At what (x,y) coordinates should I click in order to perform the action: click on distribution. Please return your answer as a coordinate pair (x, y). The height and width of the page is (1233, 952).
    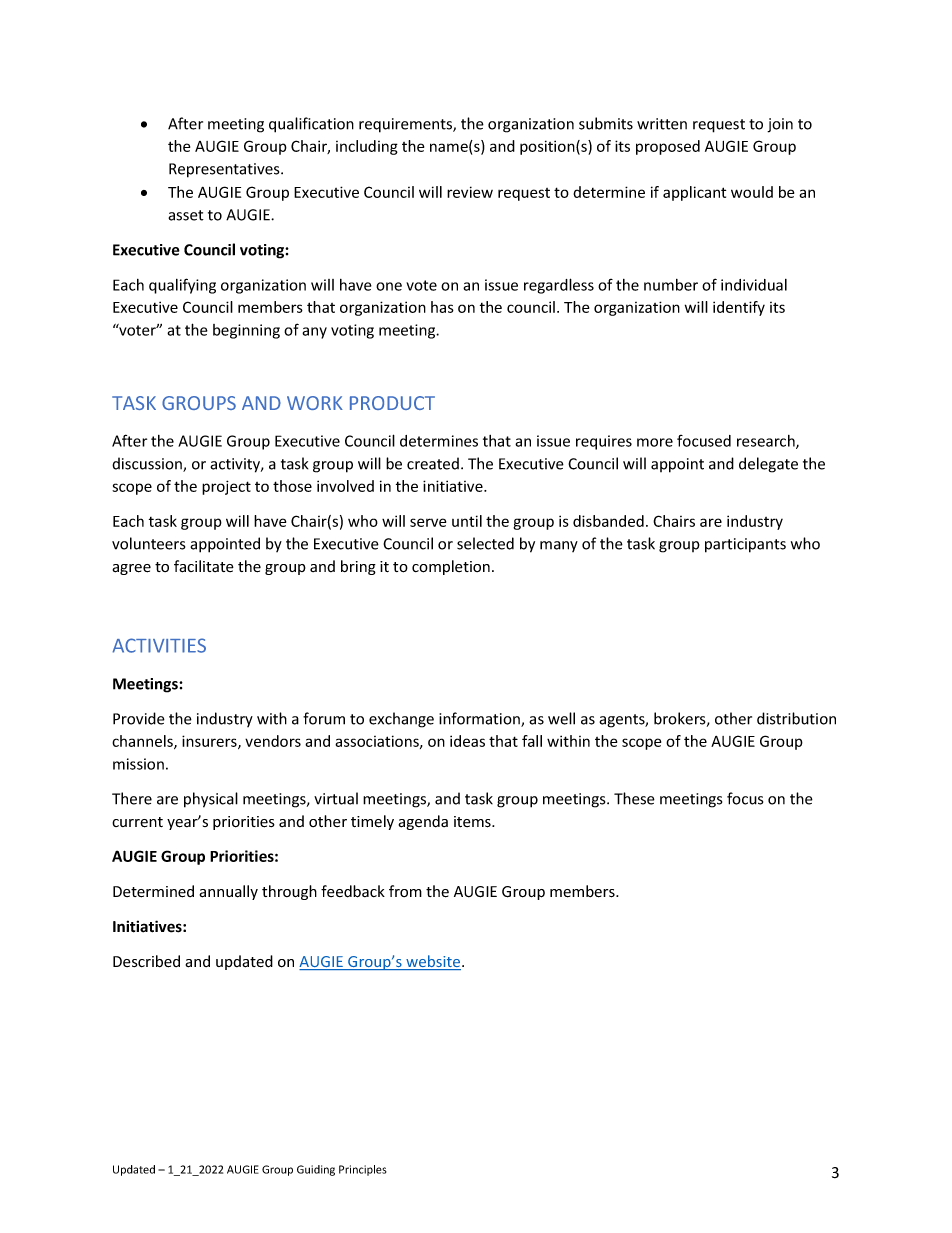
    Looking at the image, I should click on (796, 718).
